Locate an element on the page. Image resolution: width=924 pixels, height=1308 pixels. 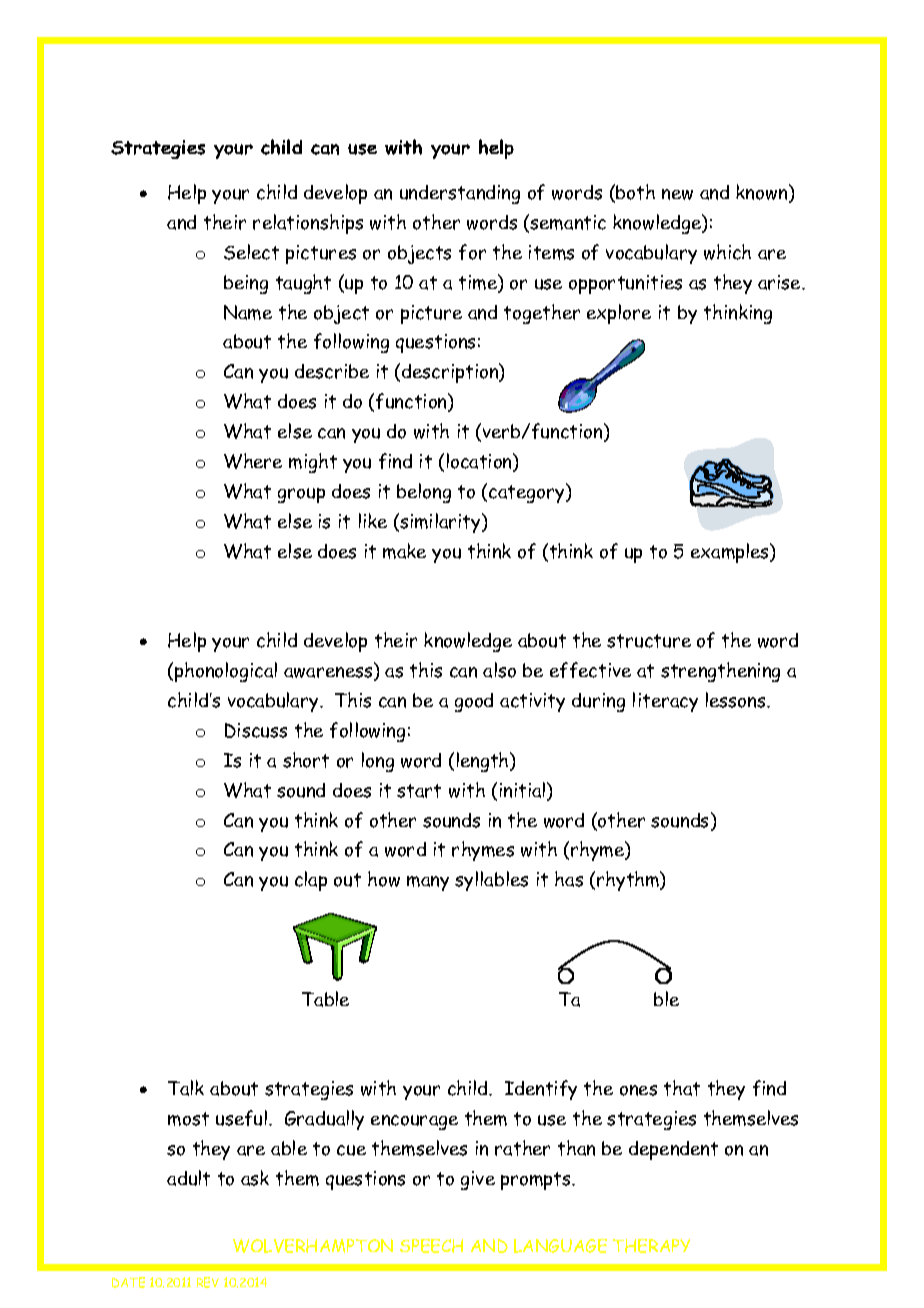
structure is located at coordinates (649, 641).
